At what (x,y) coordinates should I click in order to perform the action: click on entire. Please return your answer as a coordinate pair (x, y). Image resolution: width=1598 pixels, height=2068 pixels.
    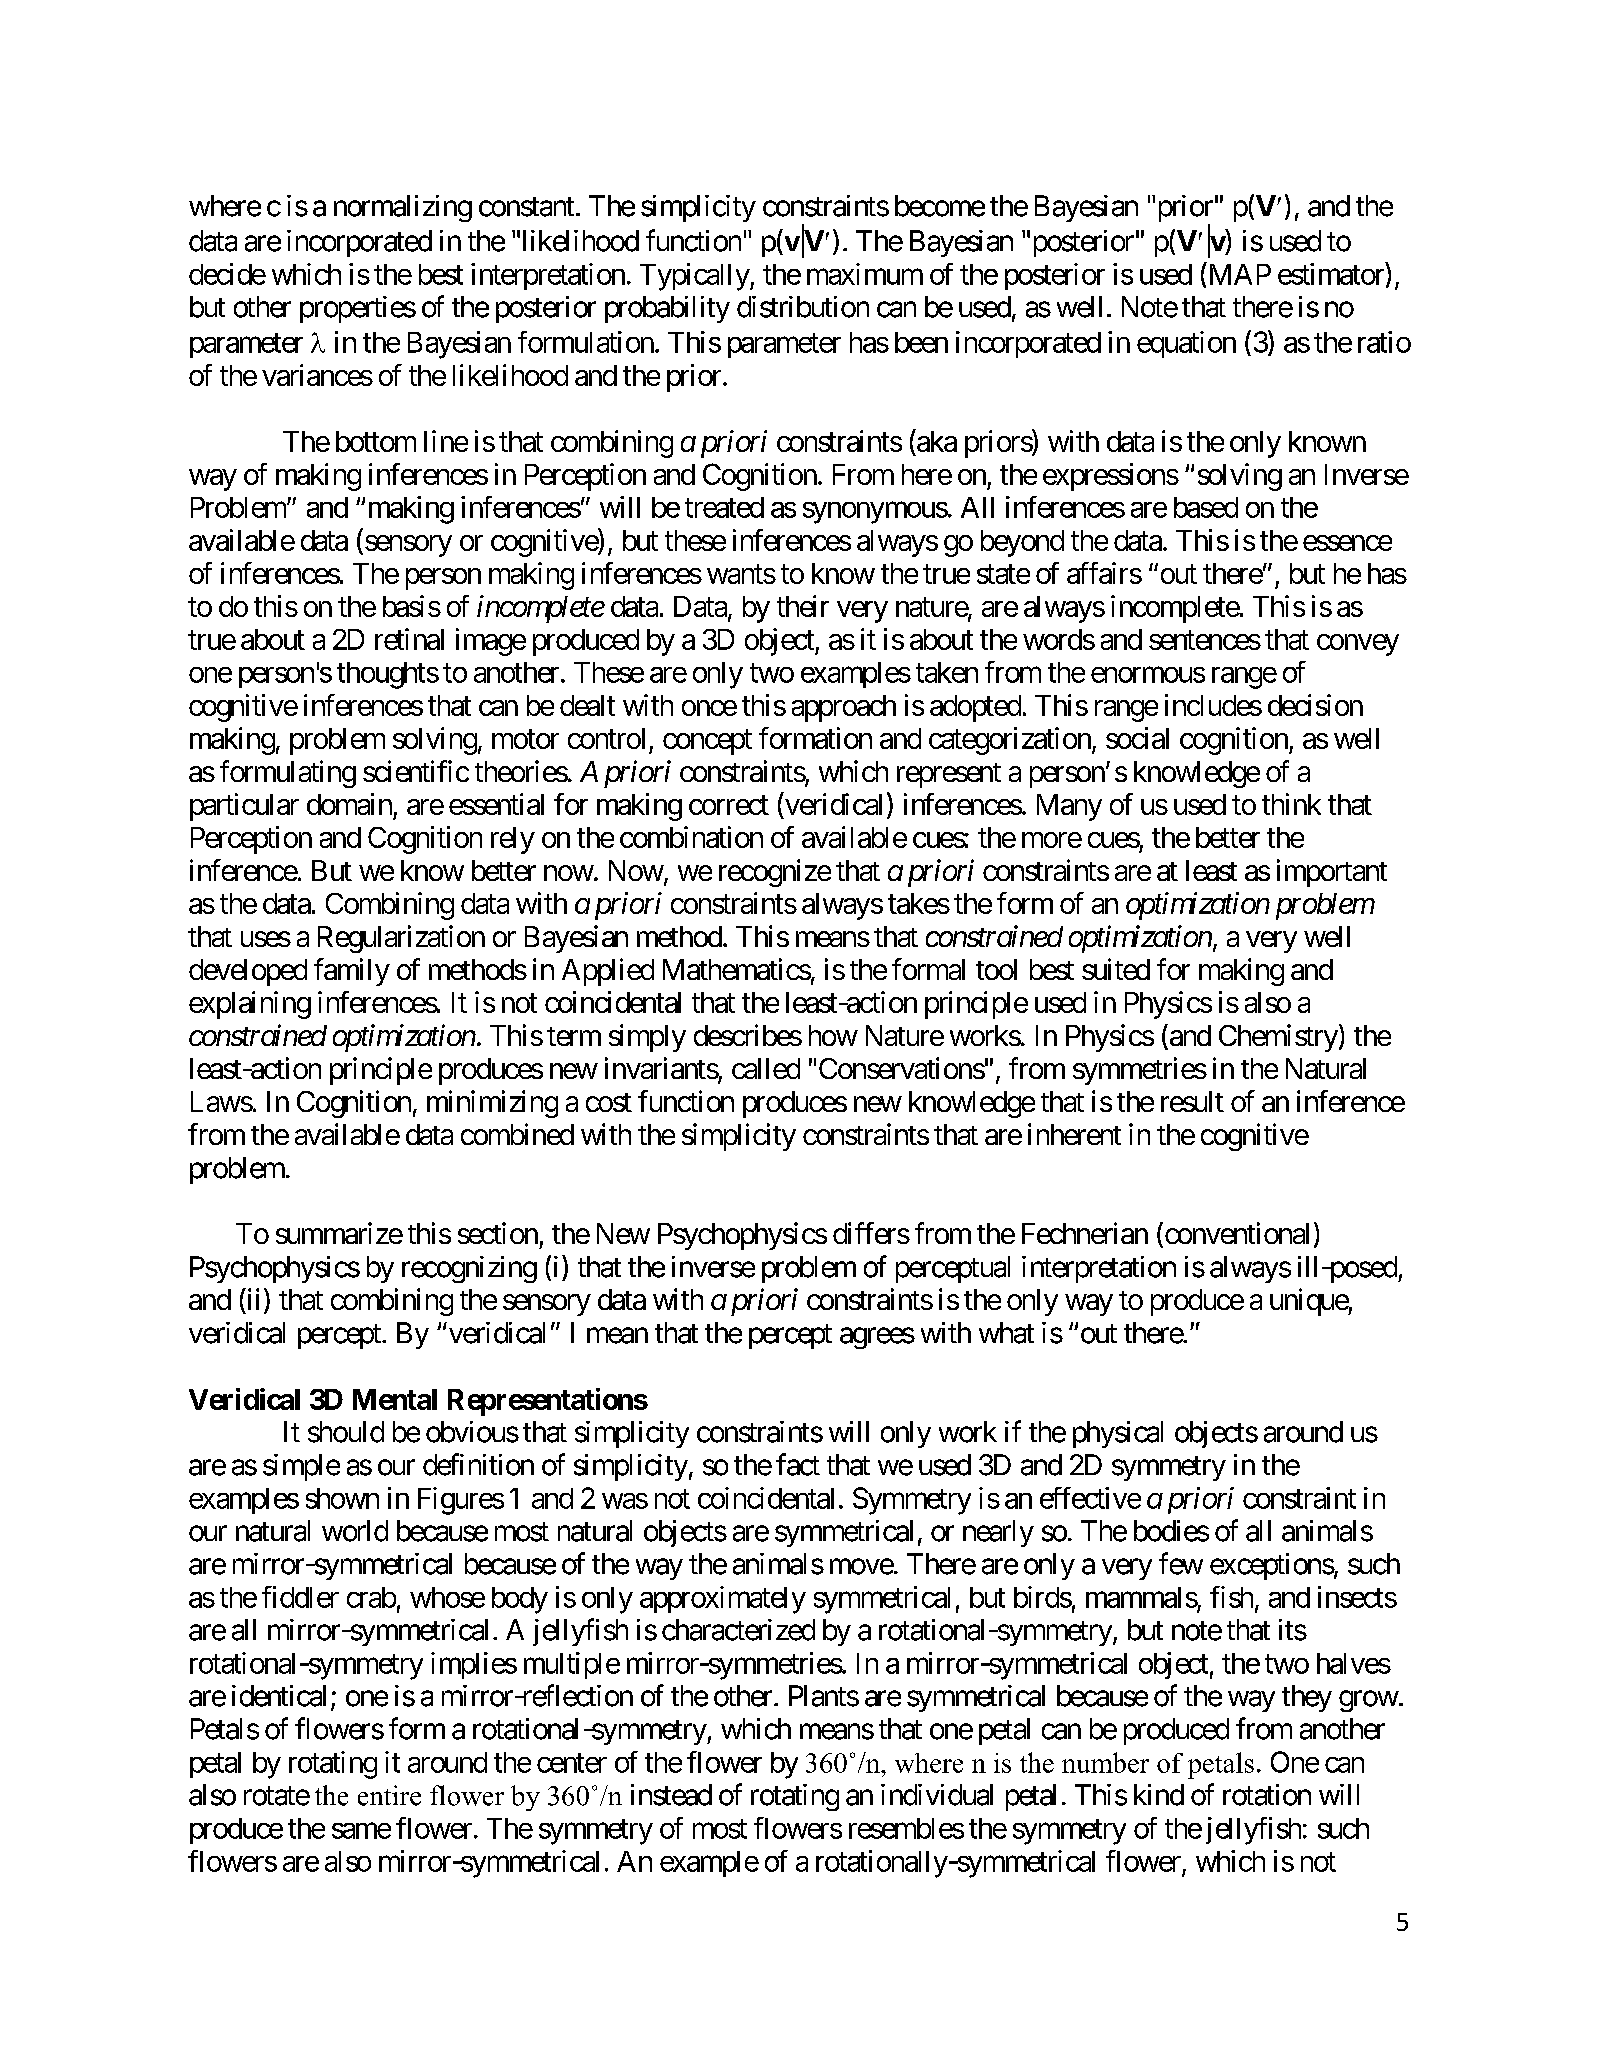
    Looking at the image, I should click on (389, 1795).
